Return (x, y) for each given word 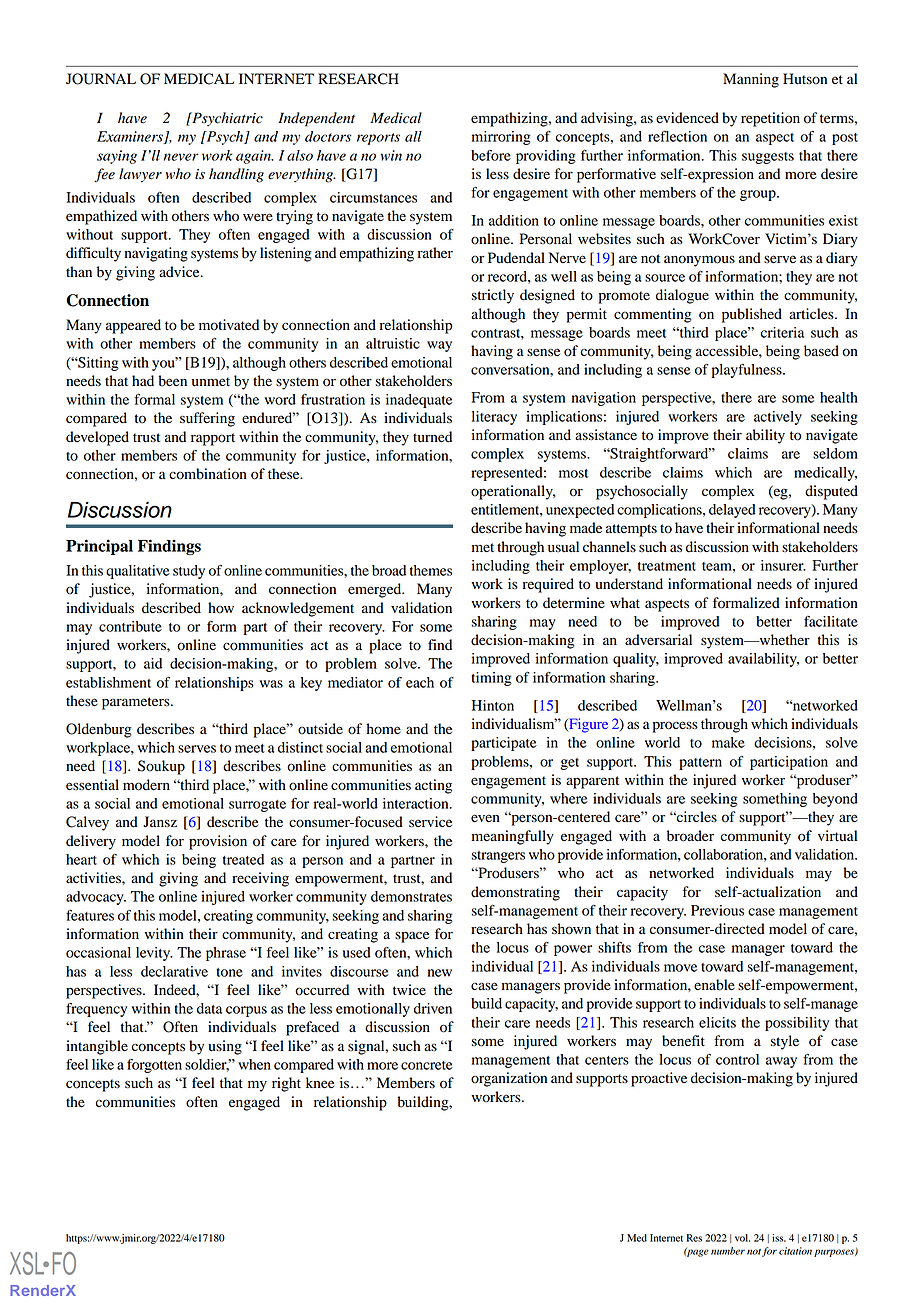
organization (509, 1079)
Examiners (131, 137)
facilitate (831, 621)
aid (153, 663)
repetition (770, 119)
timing (491, 679)
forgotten (154, 1066)
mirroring (501, 138)
